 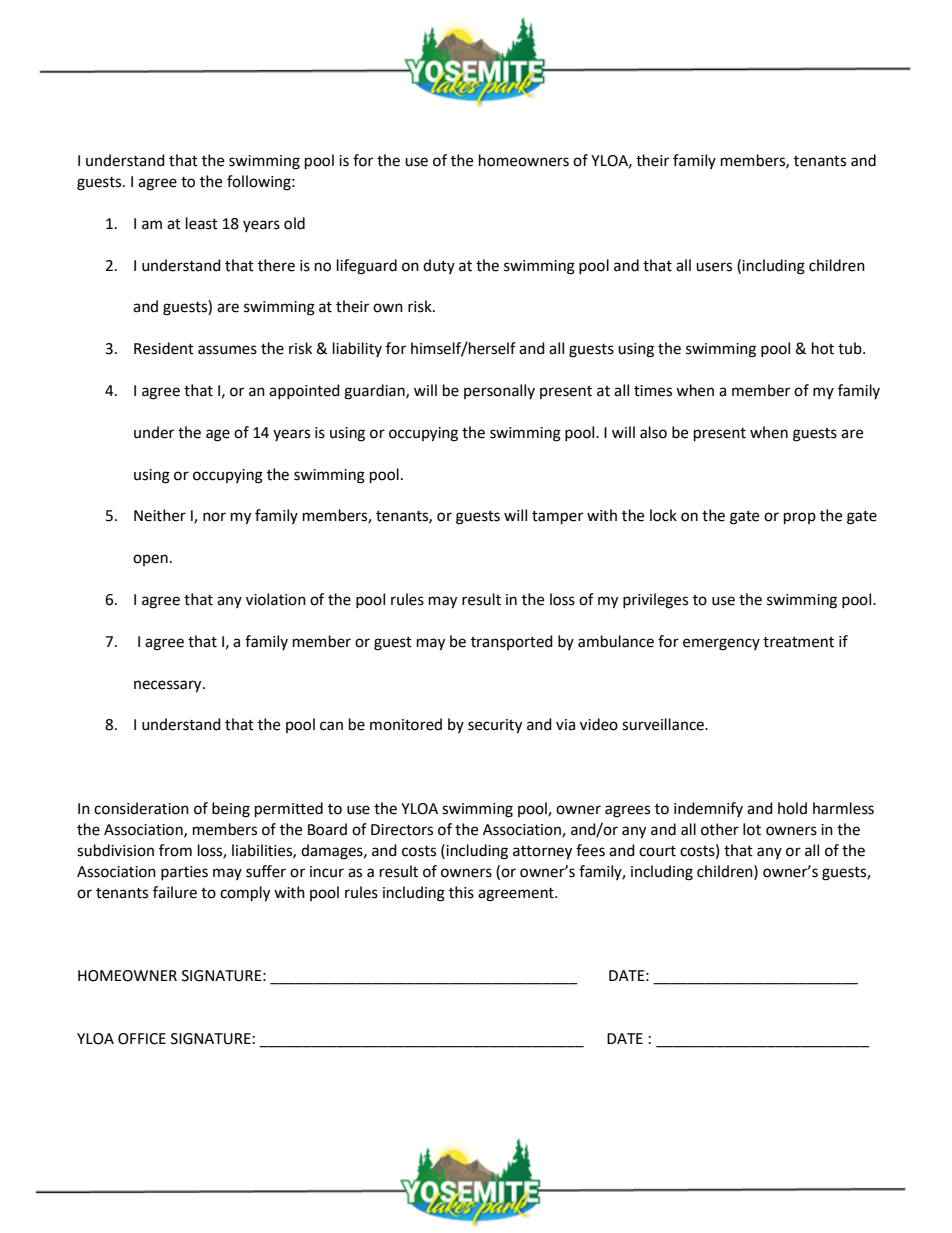 I want to click on OFFICE, so click(x=142, y=1039).
